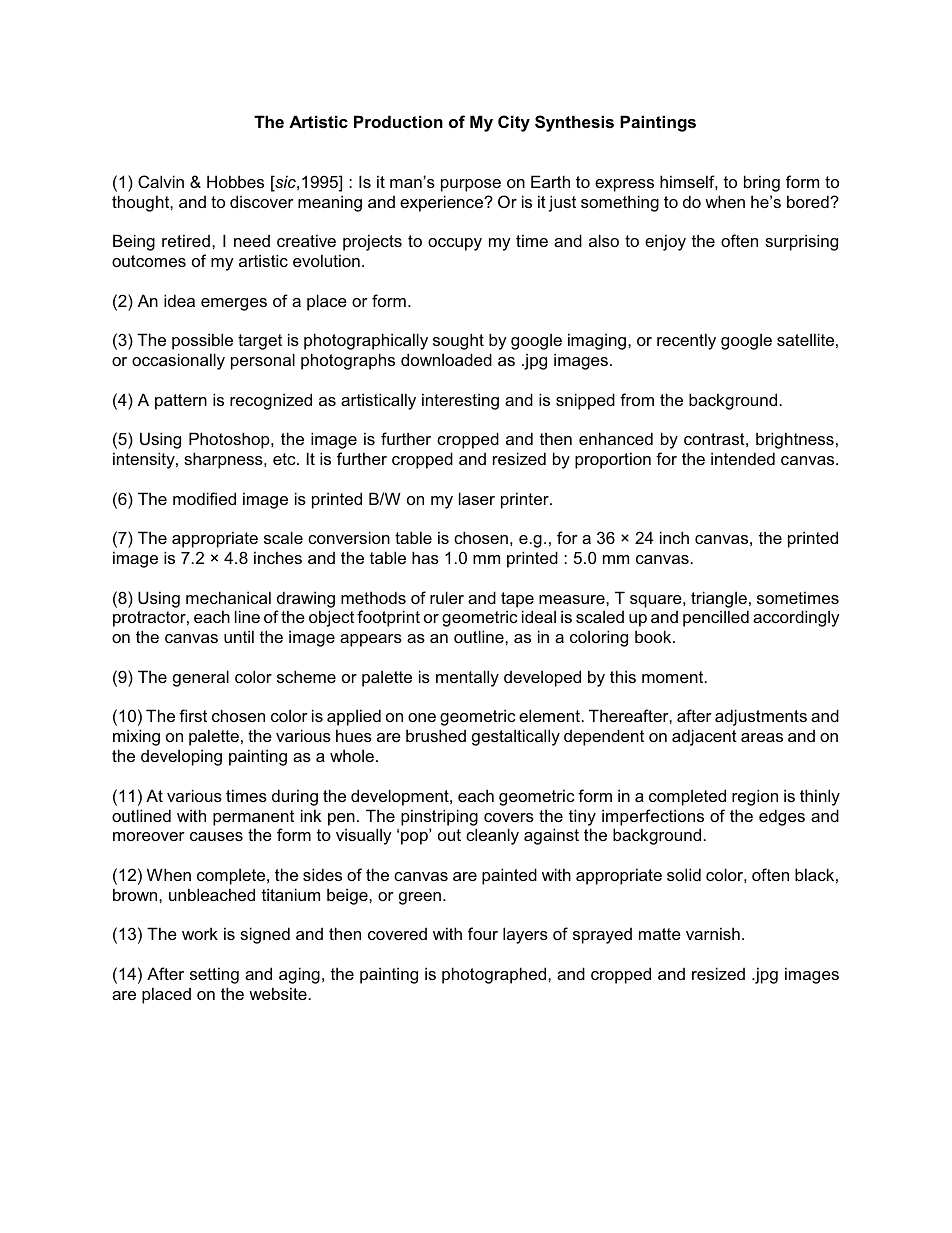 The width and height of the document is (952, 1233). I want to click on has, so click(425, 557).
